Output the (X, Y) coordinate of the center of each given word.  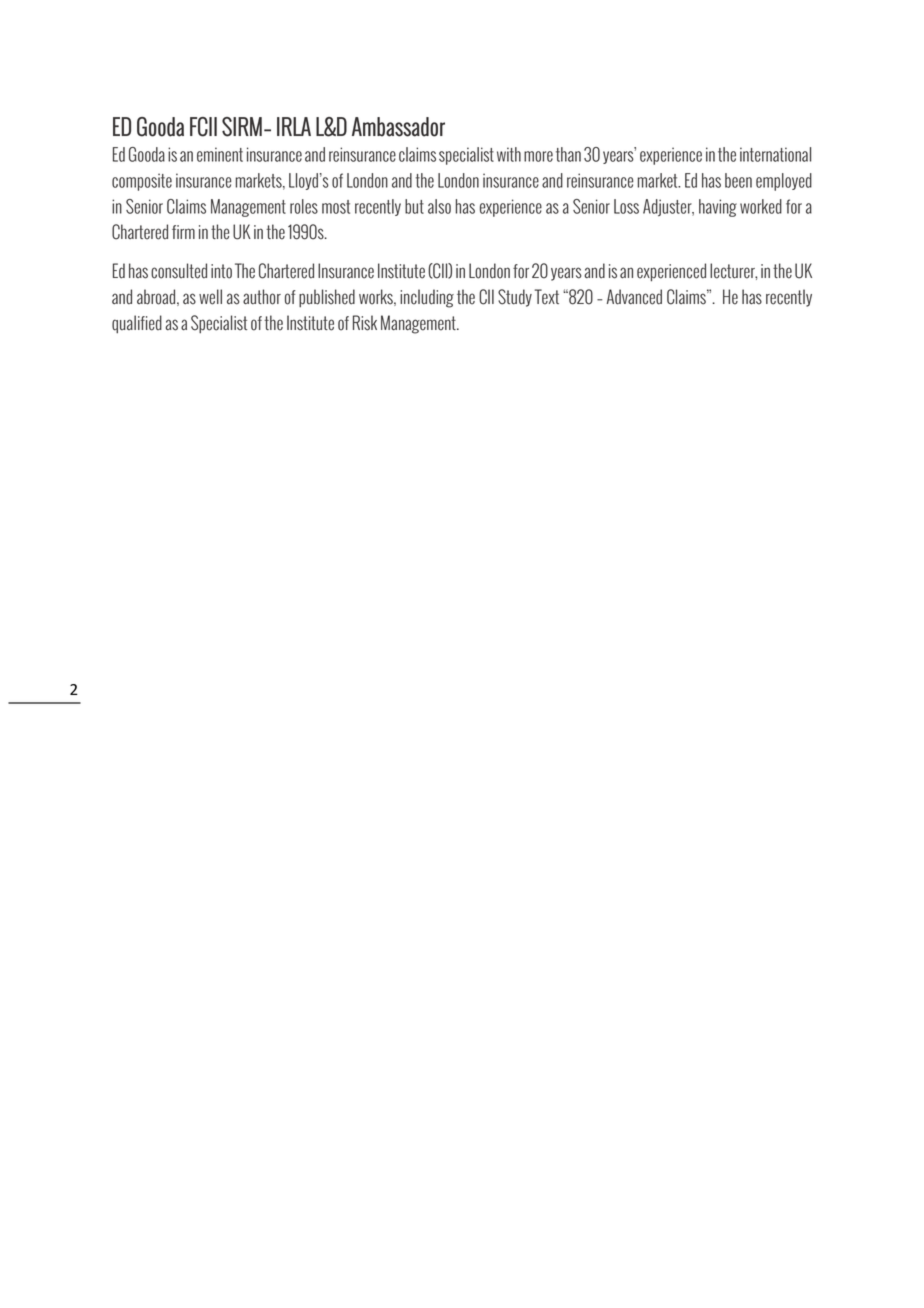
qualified (137, 324)
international (775, 154)
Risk (365, 323)
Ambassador (398, 127)
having (718, 208)
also (439, 206)
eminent (220, 154)
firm (183, 232)
